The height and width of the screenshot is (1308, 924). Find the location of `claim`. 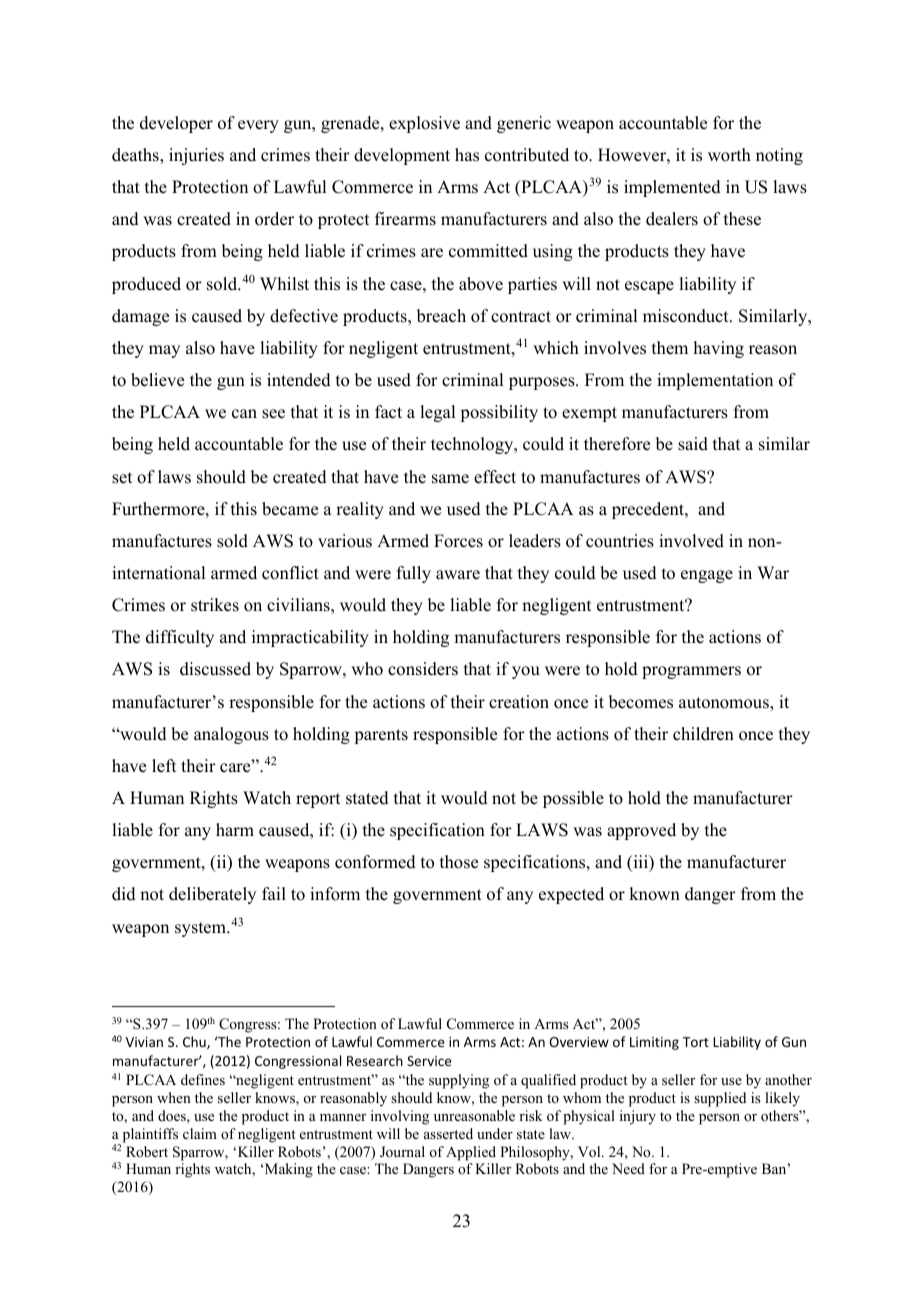

claim is located at coordinates (200, 1133).
